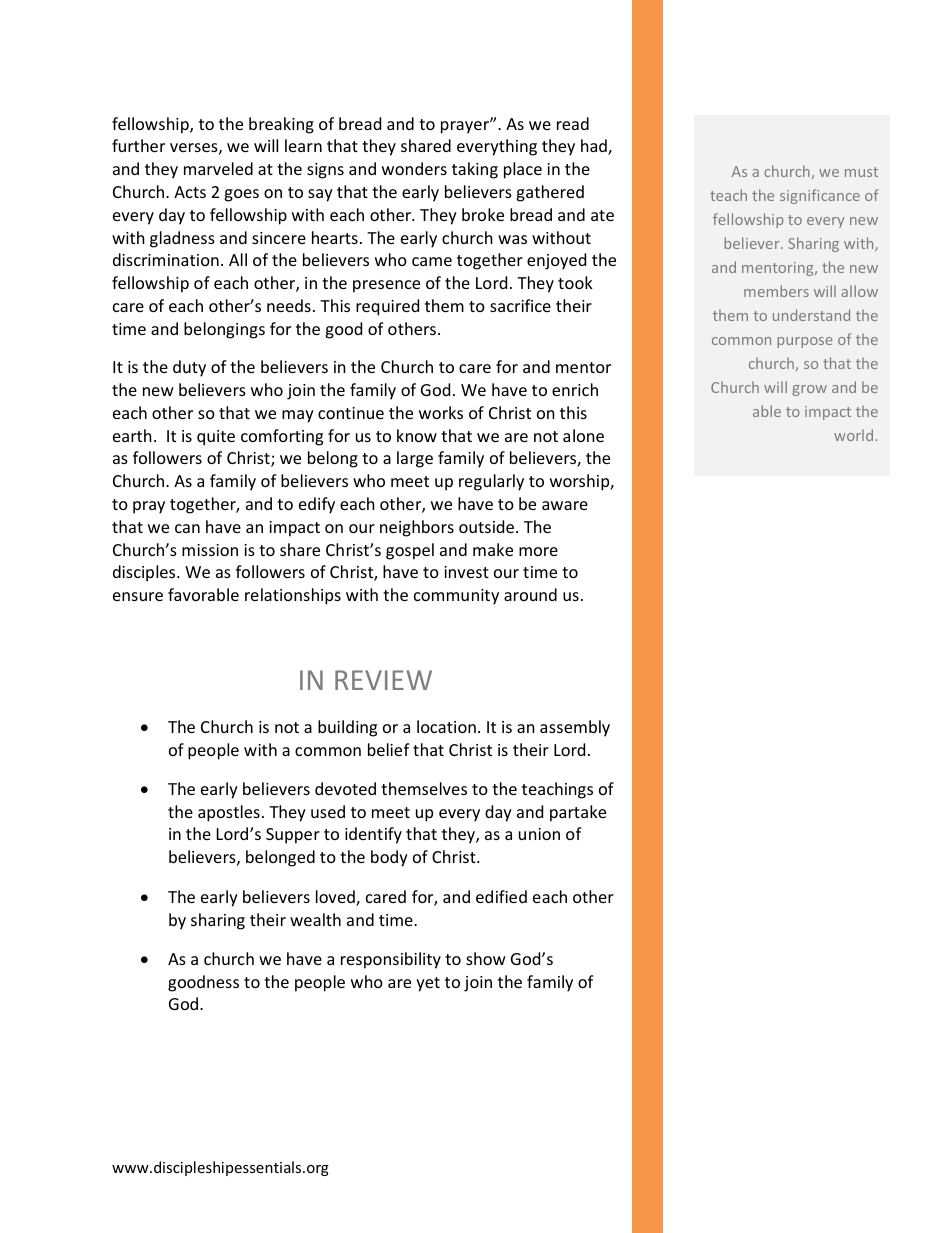 This screenshot has height=1233, width=952. Describe the element at coordinates (853, 435) in the screenshot. I see `world` at that location.
